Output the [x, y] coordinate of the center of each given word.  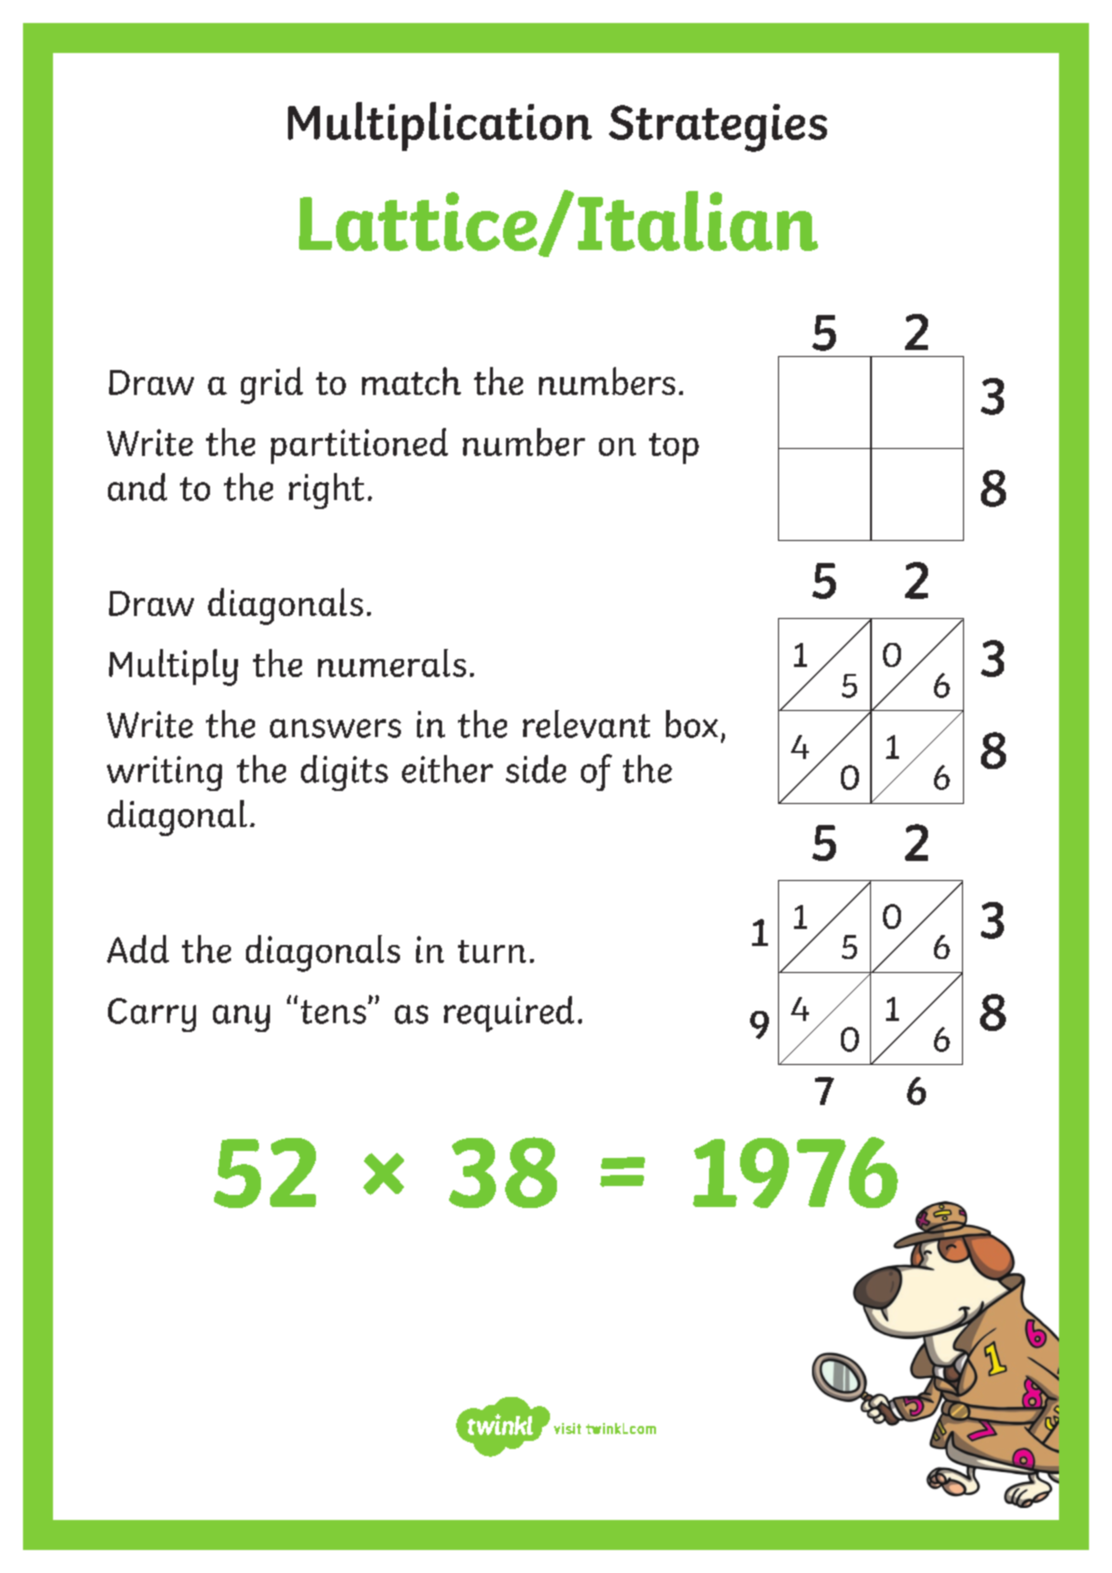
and [137, 487]
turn [492, 951]
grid [272, 385]
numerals [392, 663]
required [509, 1014]
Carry [152, 1015]
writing [164, 773]
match [411, 381]
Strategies [718, 128]
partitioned [359, 446]
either [447, 769]
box [692, 724]
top [674, 448]
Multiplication [440, 126]
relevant [586, 724]
